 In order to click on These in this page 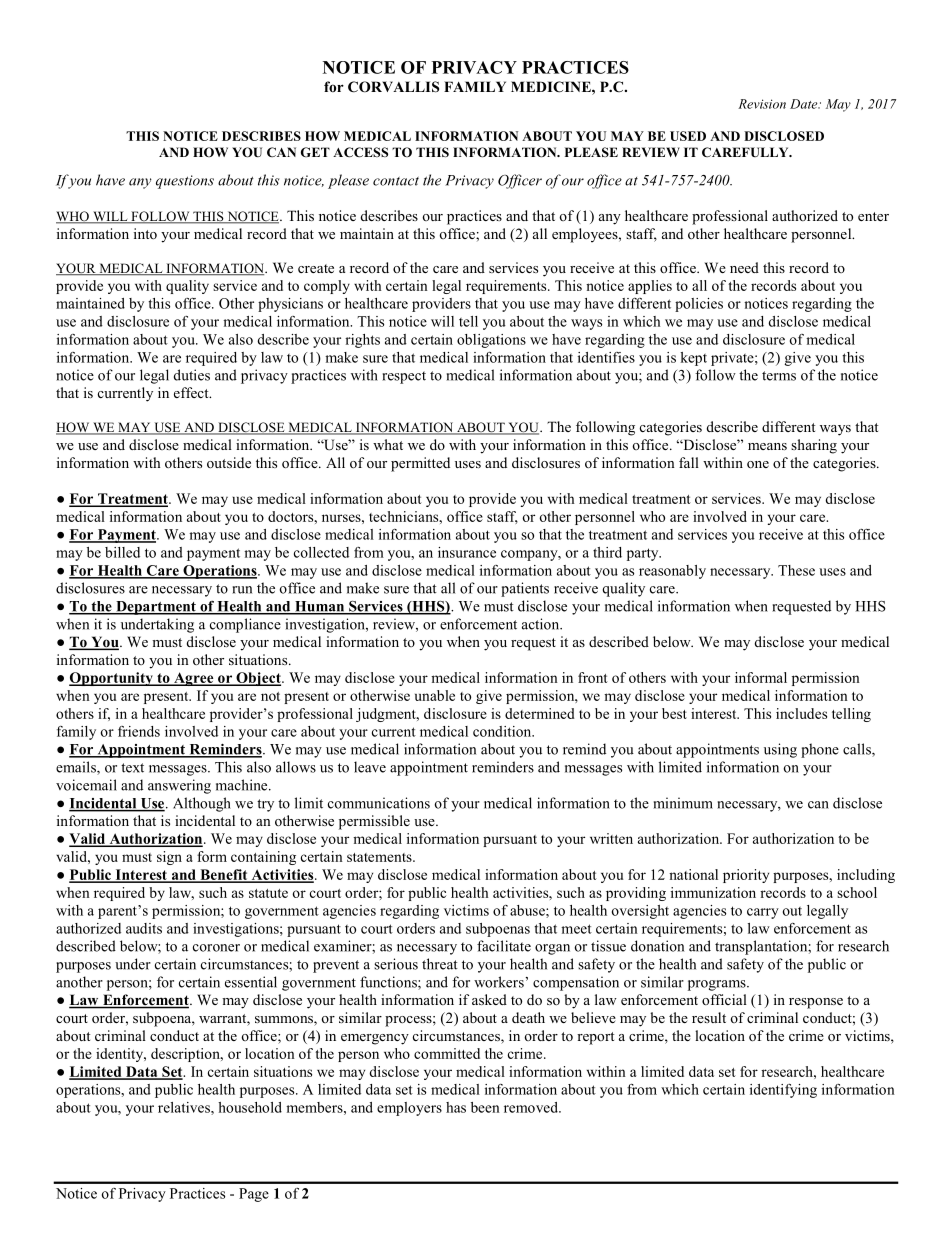, I will do `click(796, 570)`.
